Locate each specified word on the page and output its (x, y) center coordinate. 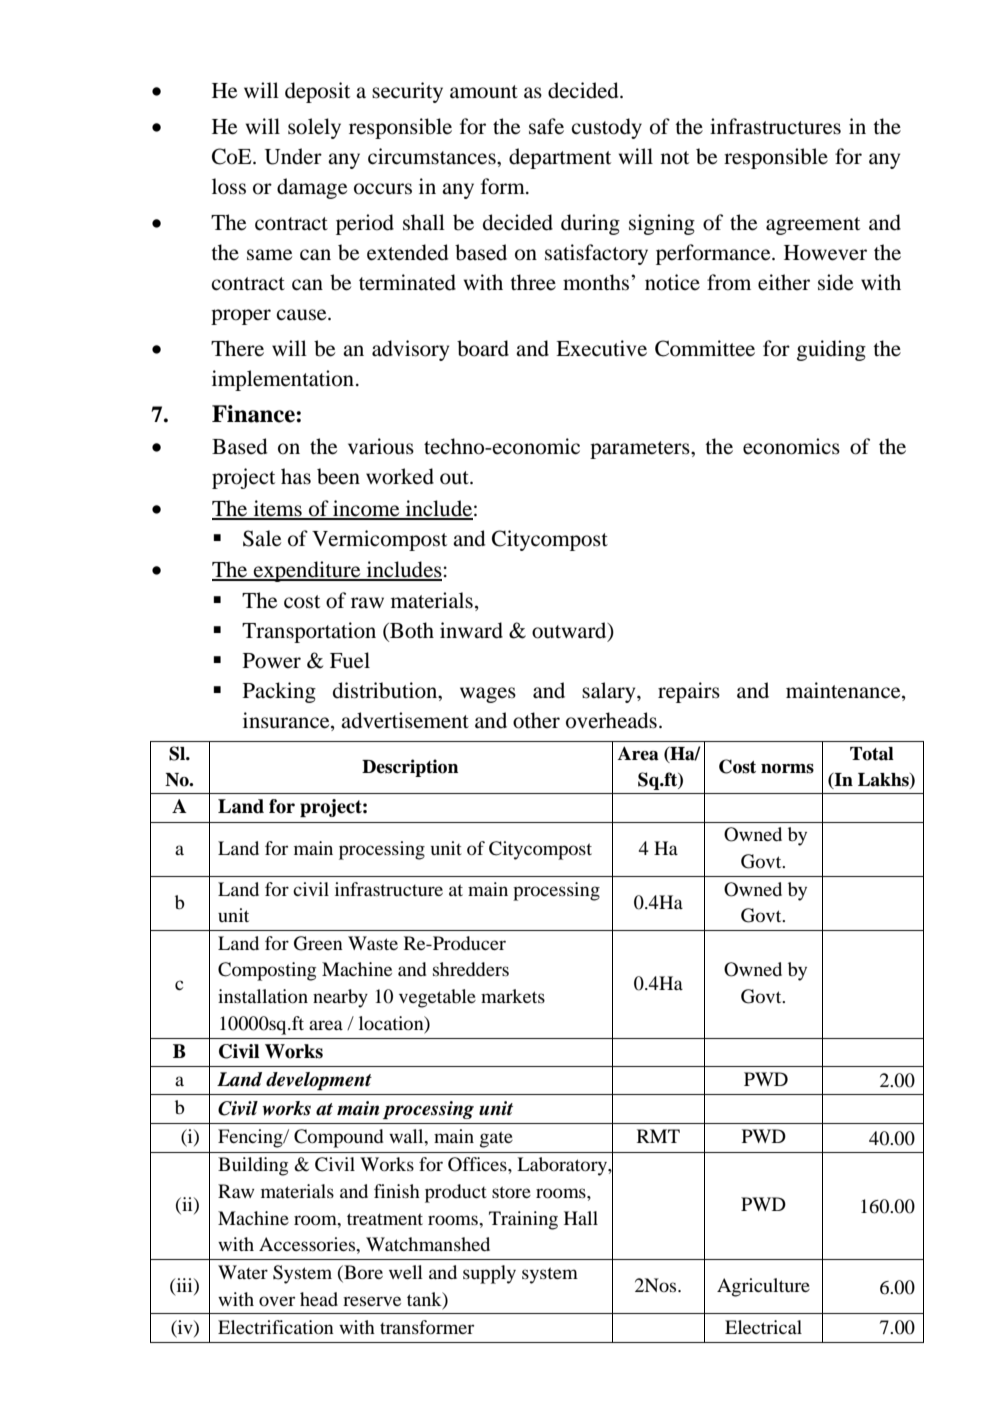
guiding (831, 350)
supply (489, 1274)
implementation (283, 380)
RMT (658, 1136)
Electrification (276, 1327)
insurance (287, 720)
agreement (813, 226)
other (536, 720)
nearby (340, 998)
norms (787, 769)
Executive (601, 348)
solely (314, 128)
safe (546, 126)
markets (513, 996)
